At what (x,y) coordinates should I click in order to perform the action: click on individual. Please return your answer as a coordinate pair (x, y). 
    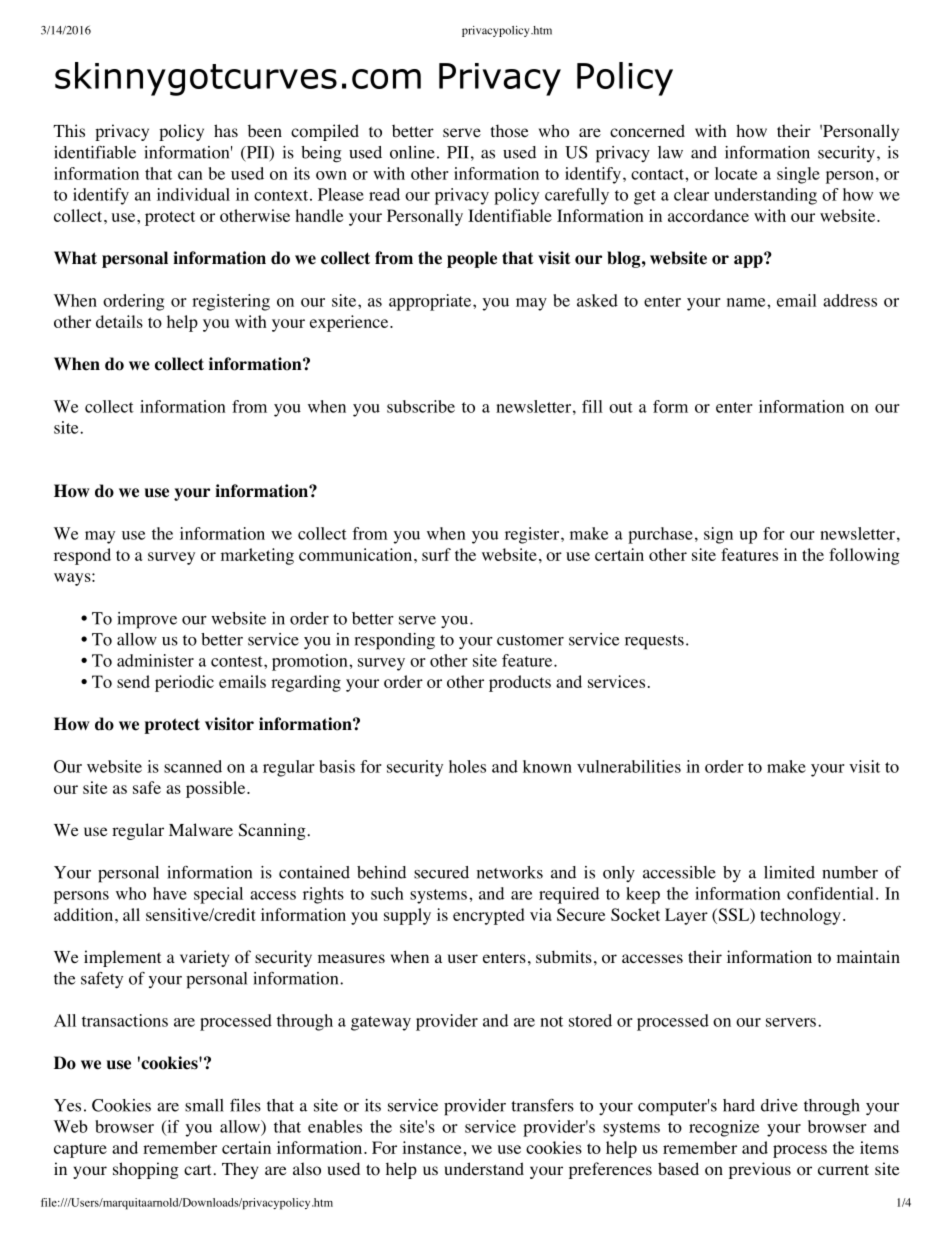
    Looking at the image, I should click on (193, 194).
